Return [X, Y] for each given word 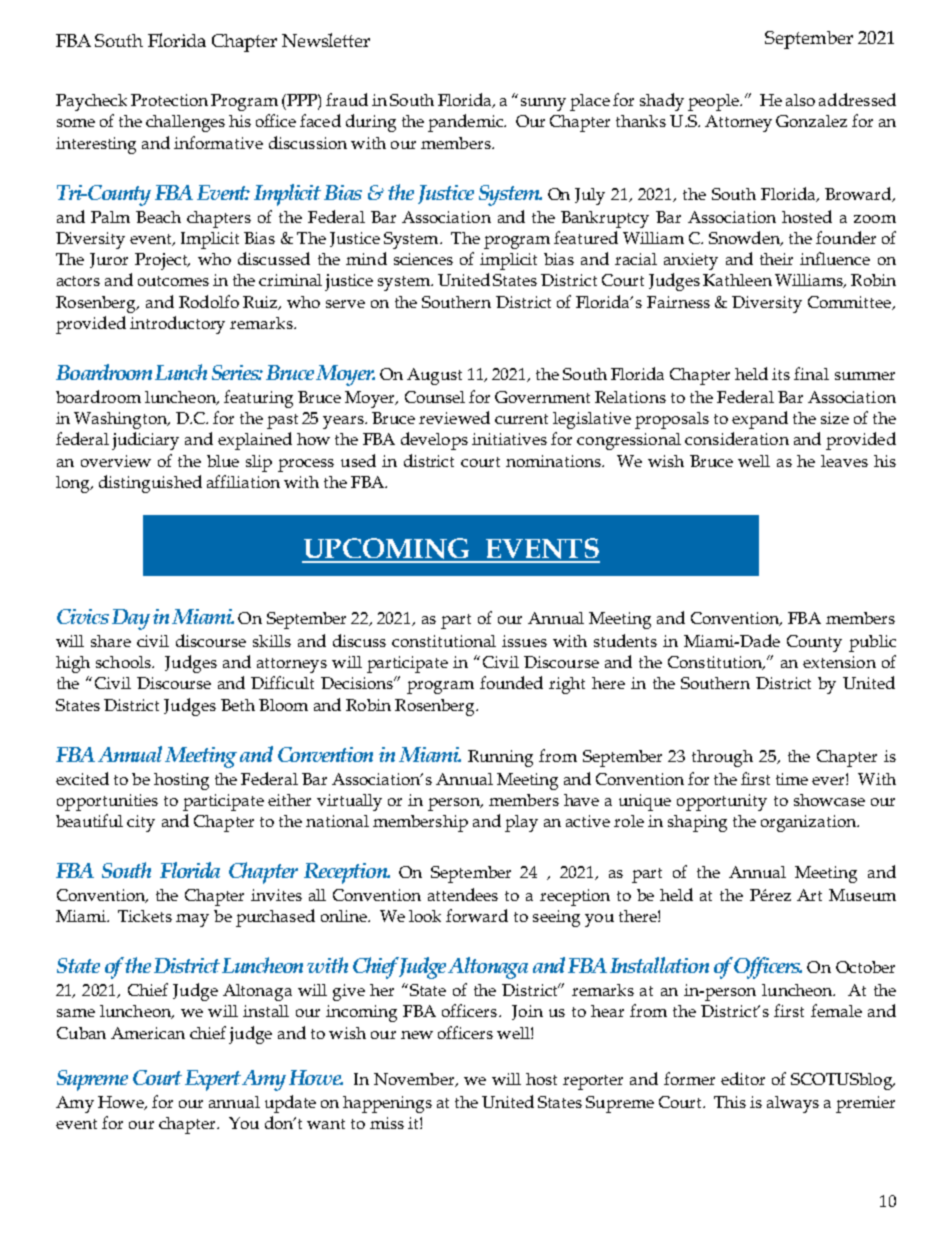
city [141, 823]
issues [524, 641]
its [781, 374]
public [872, 643]
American [148, 1033]
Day [131, 619]
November [415, 1080]
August [434, 376]
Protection [169, 100]
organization [810, 823]
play [521, 823]
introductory [177, 325]
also [800, 100]
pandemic [466, 123]
